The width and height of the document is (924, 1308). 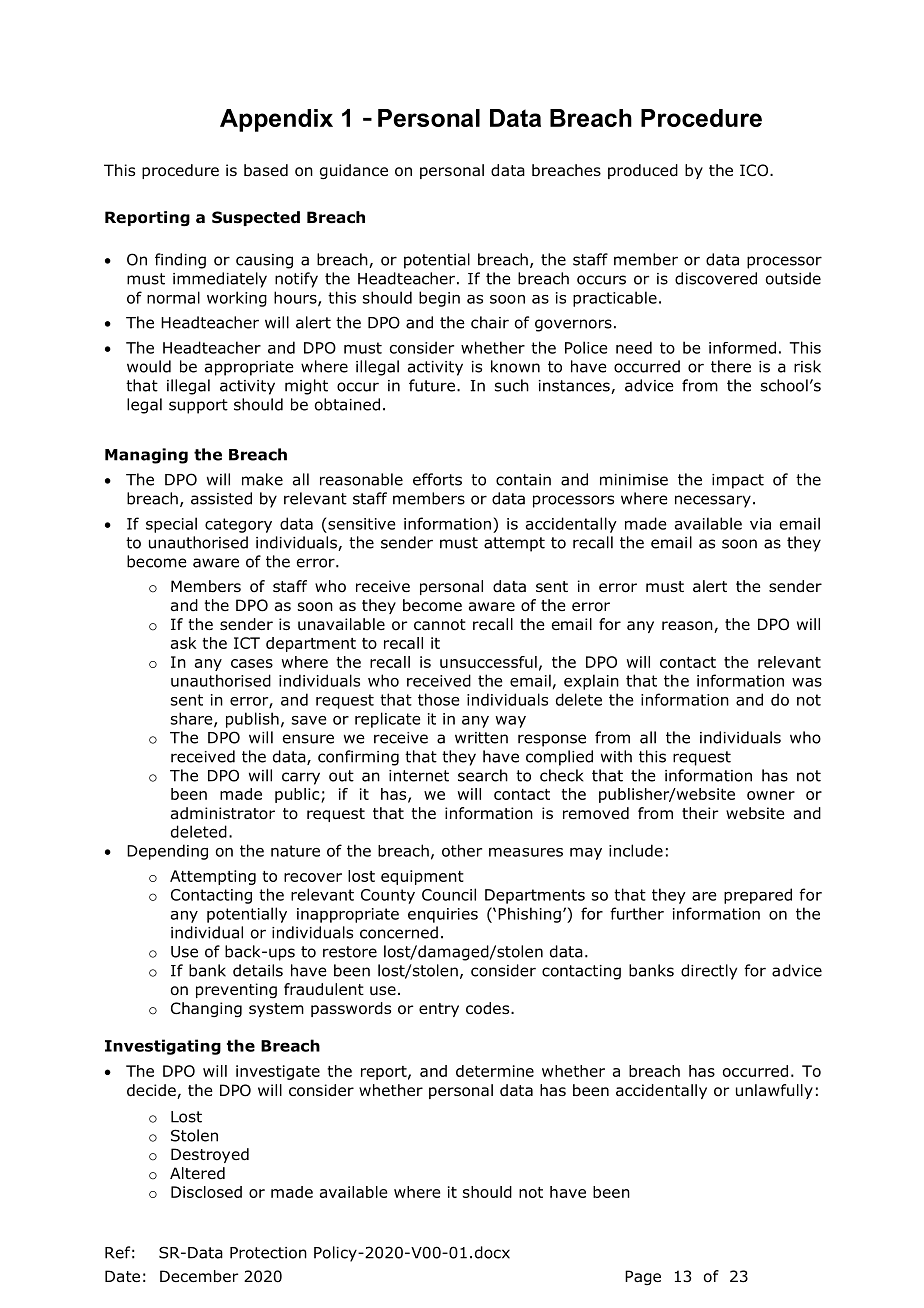 I want to click on efforts, so click(x=437, y=479).
